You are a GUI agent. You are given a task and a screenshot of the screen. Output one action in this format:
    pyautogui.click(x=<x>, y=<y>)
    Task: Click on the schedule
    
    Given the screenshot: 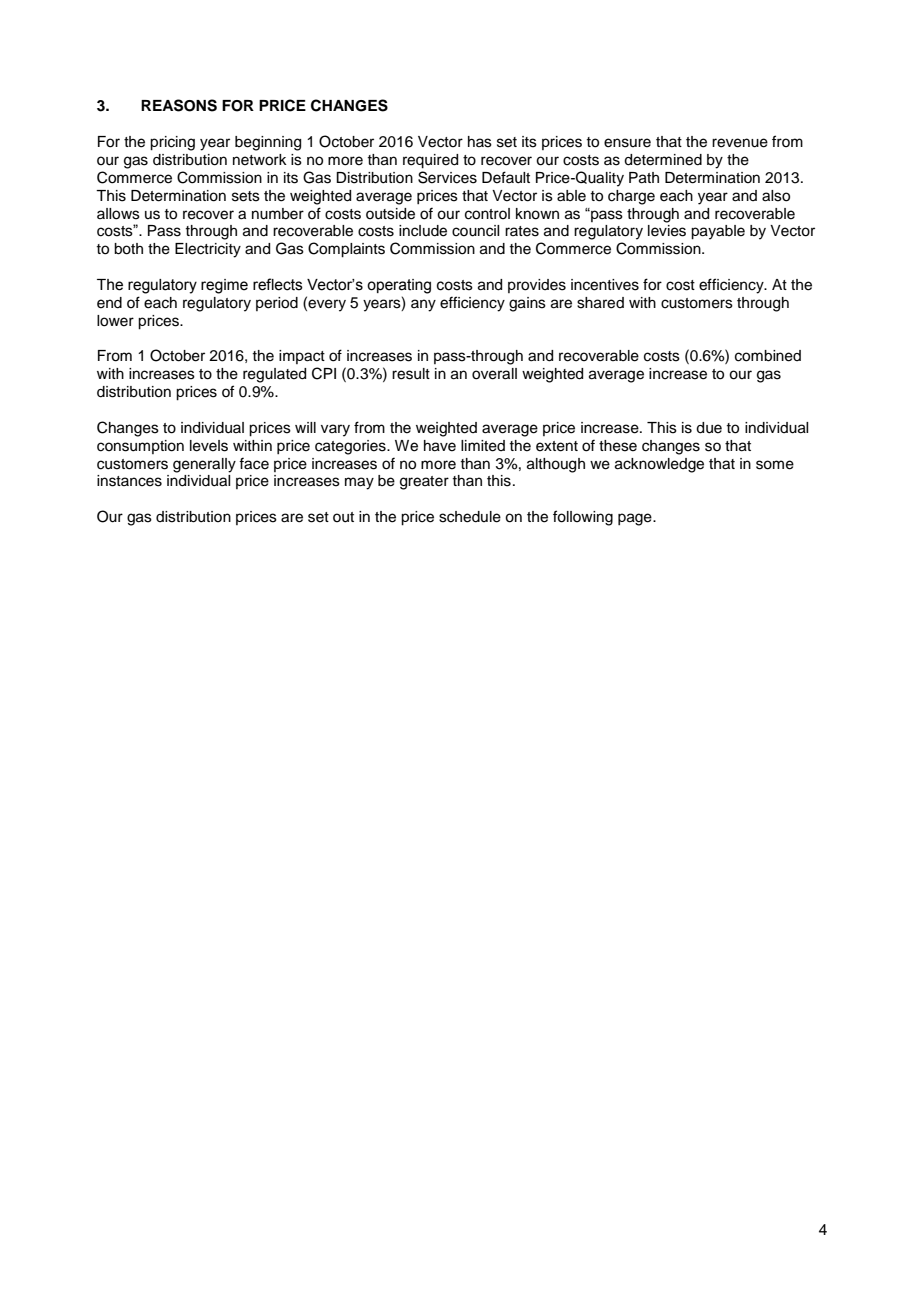 What is the action you would take?
    pyautogui.click(x=470, y=517)
